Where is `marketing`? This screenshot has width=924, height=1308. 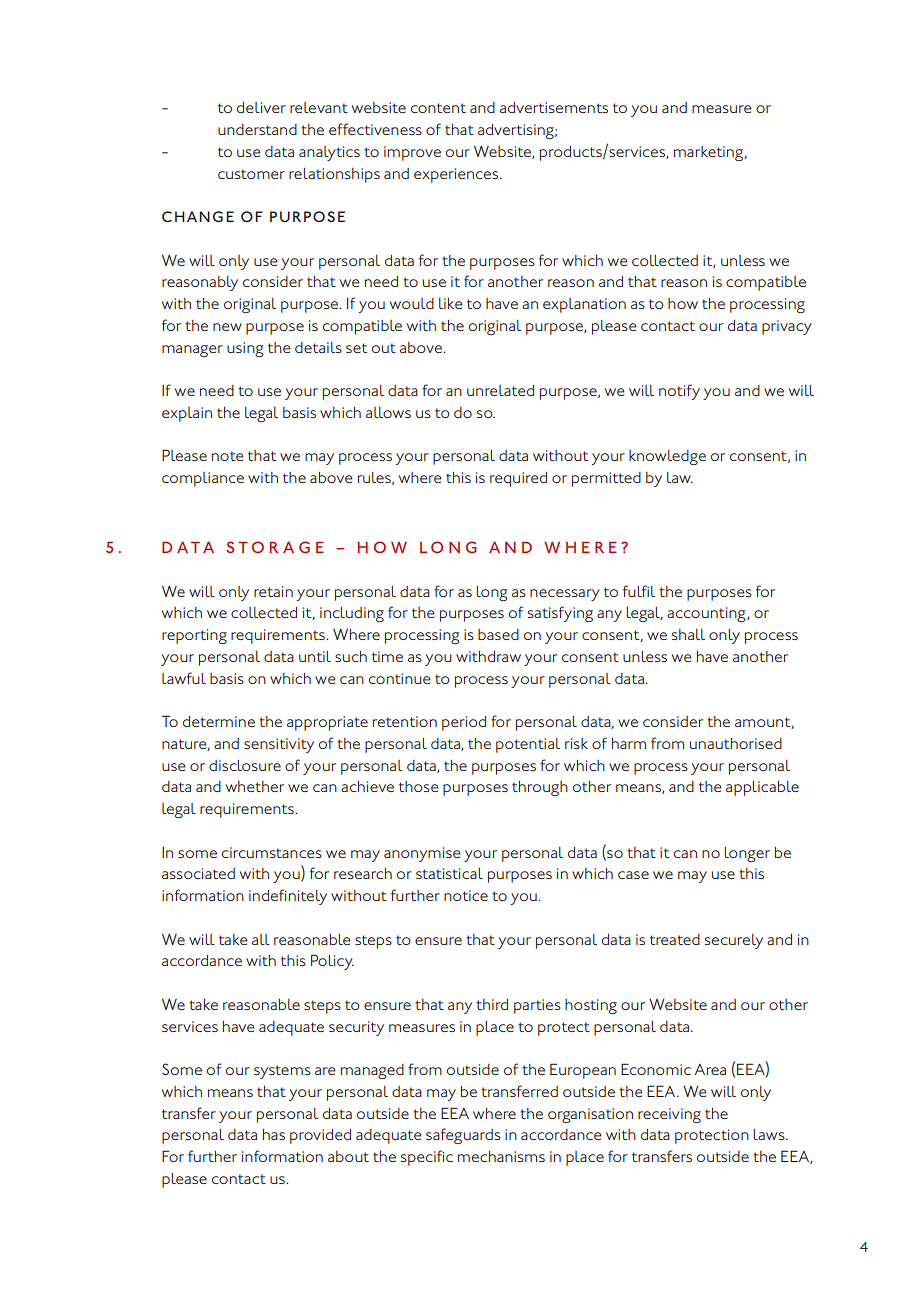
marketing is located at coordinates (710, 153).
